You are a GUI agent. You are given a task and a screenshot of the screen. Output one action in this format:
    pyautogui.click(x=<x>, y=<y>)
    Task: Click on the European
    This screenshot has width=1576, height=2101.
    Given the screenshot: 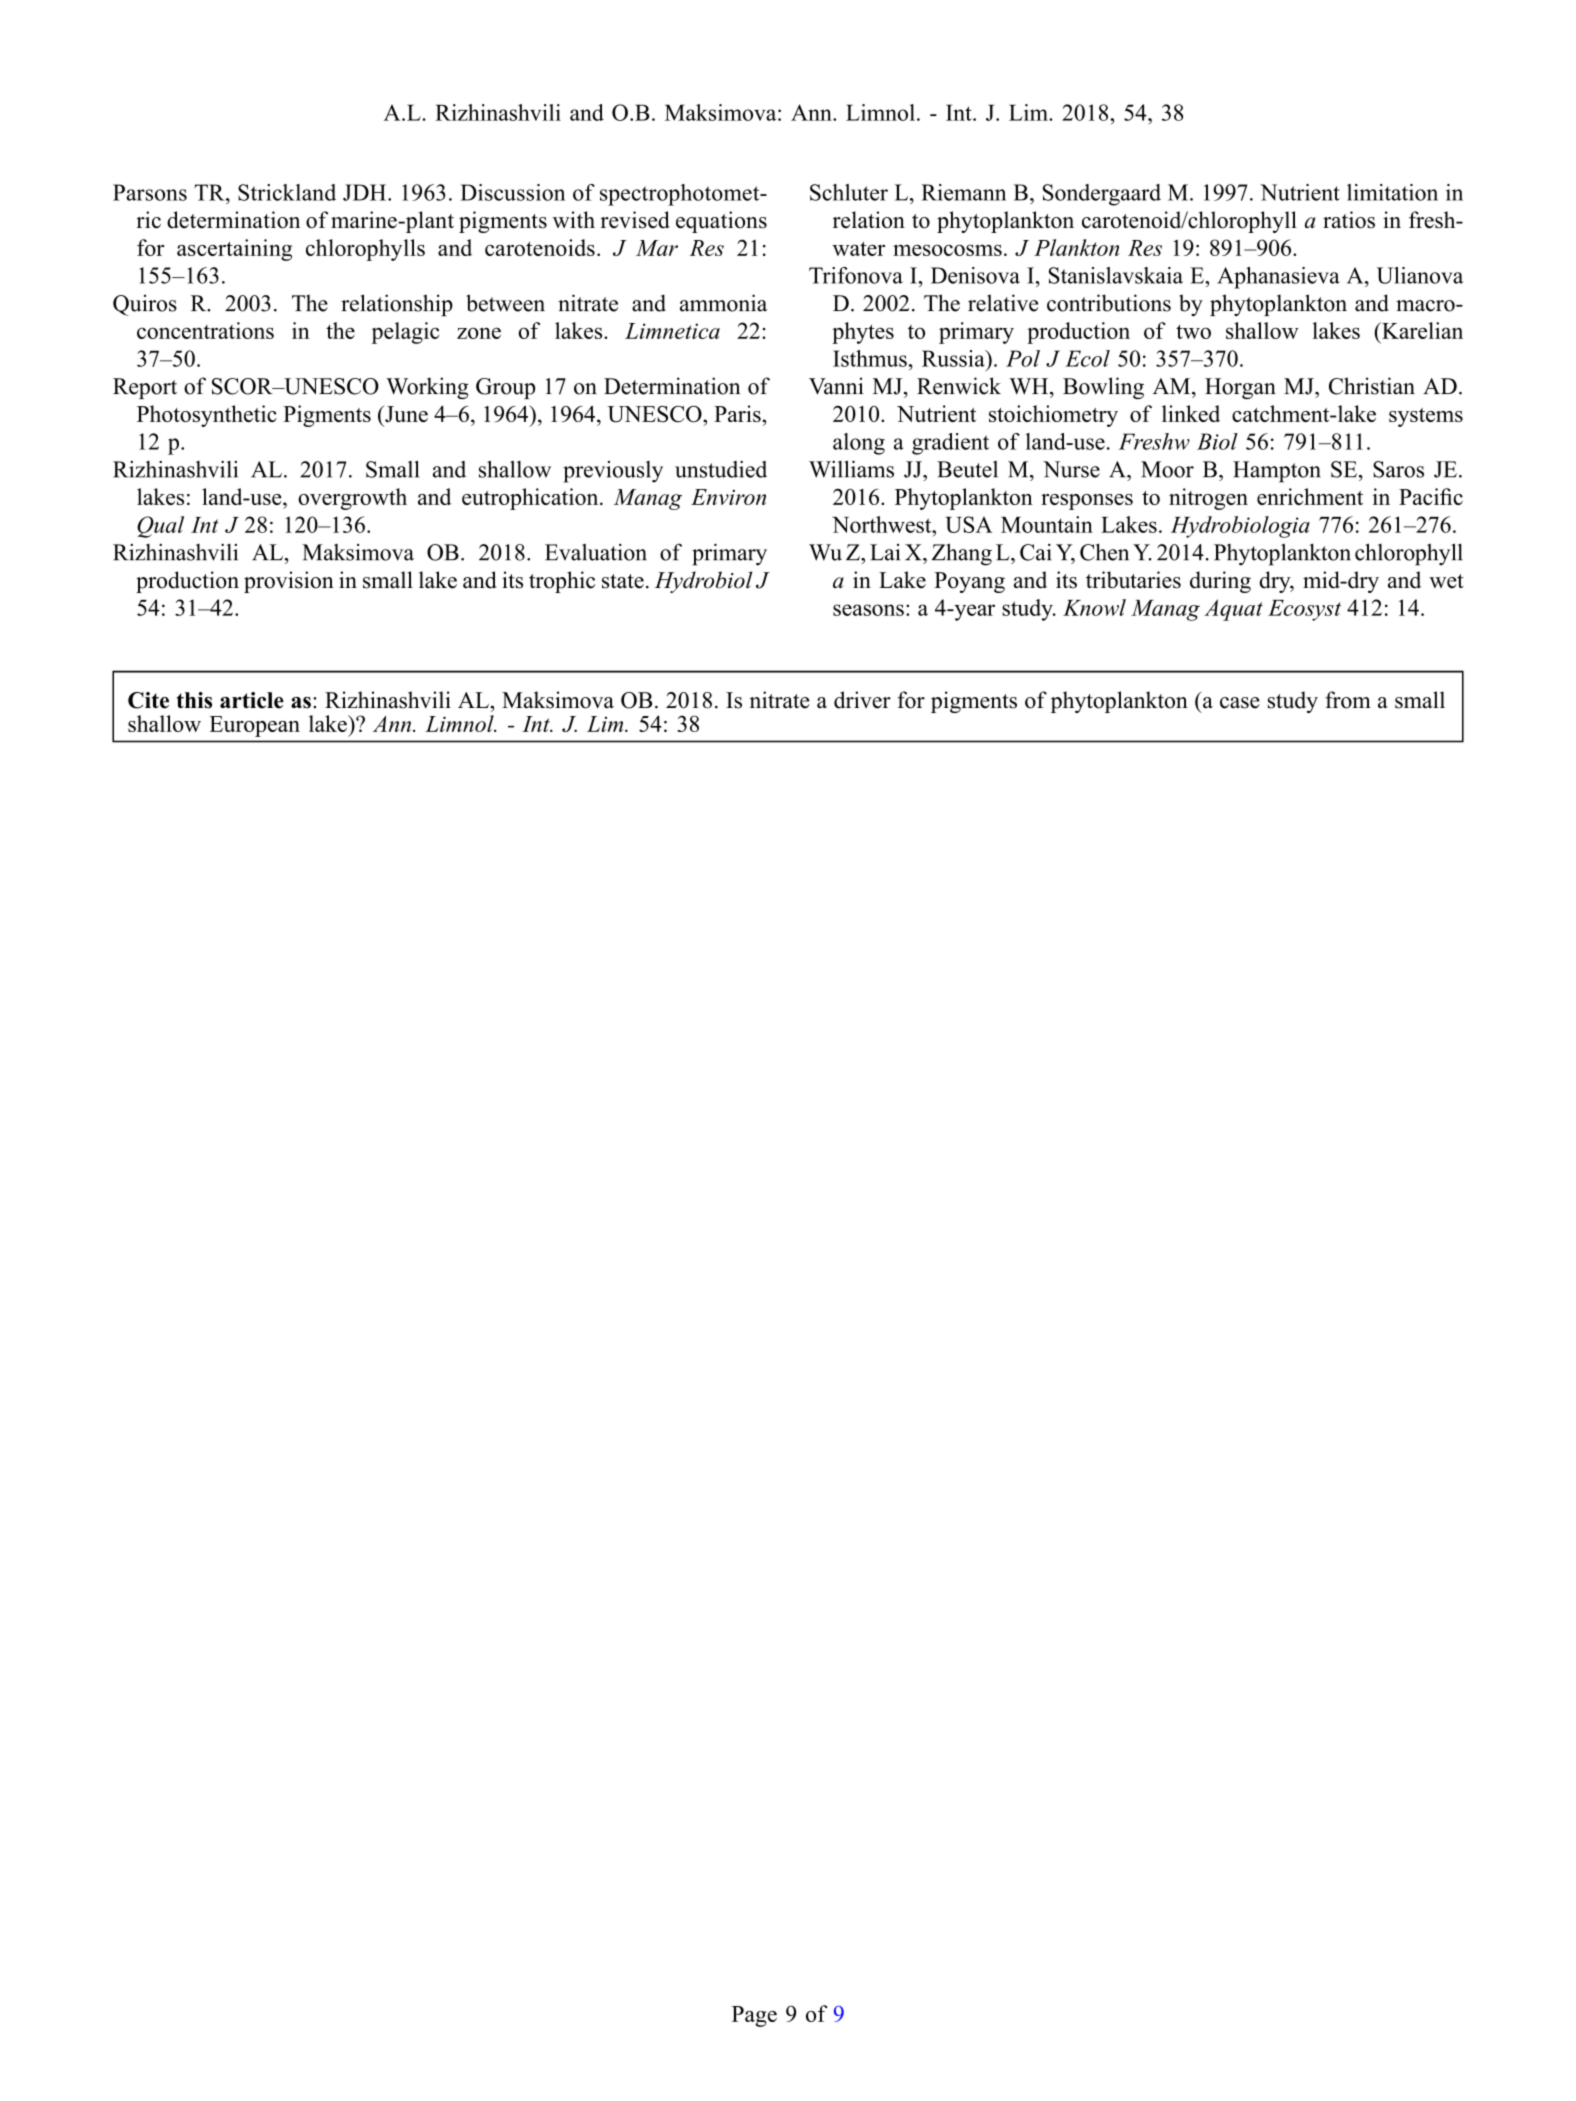 What is the action you would take?
    pyautogui.click(x=254, y=726)
